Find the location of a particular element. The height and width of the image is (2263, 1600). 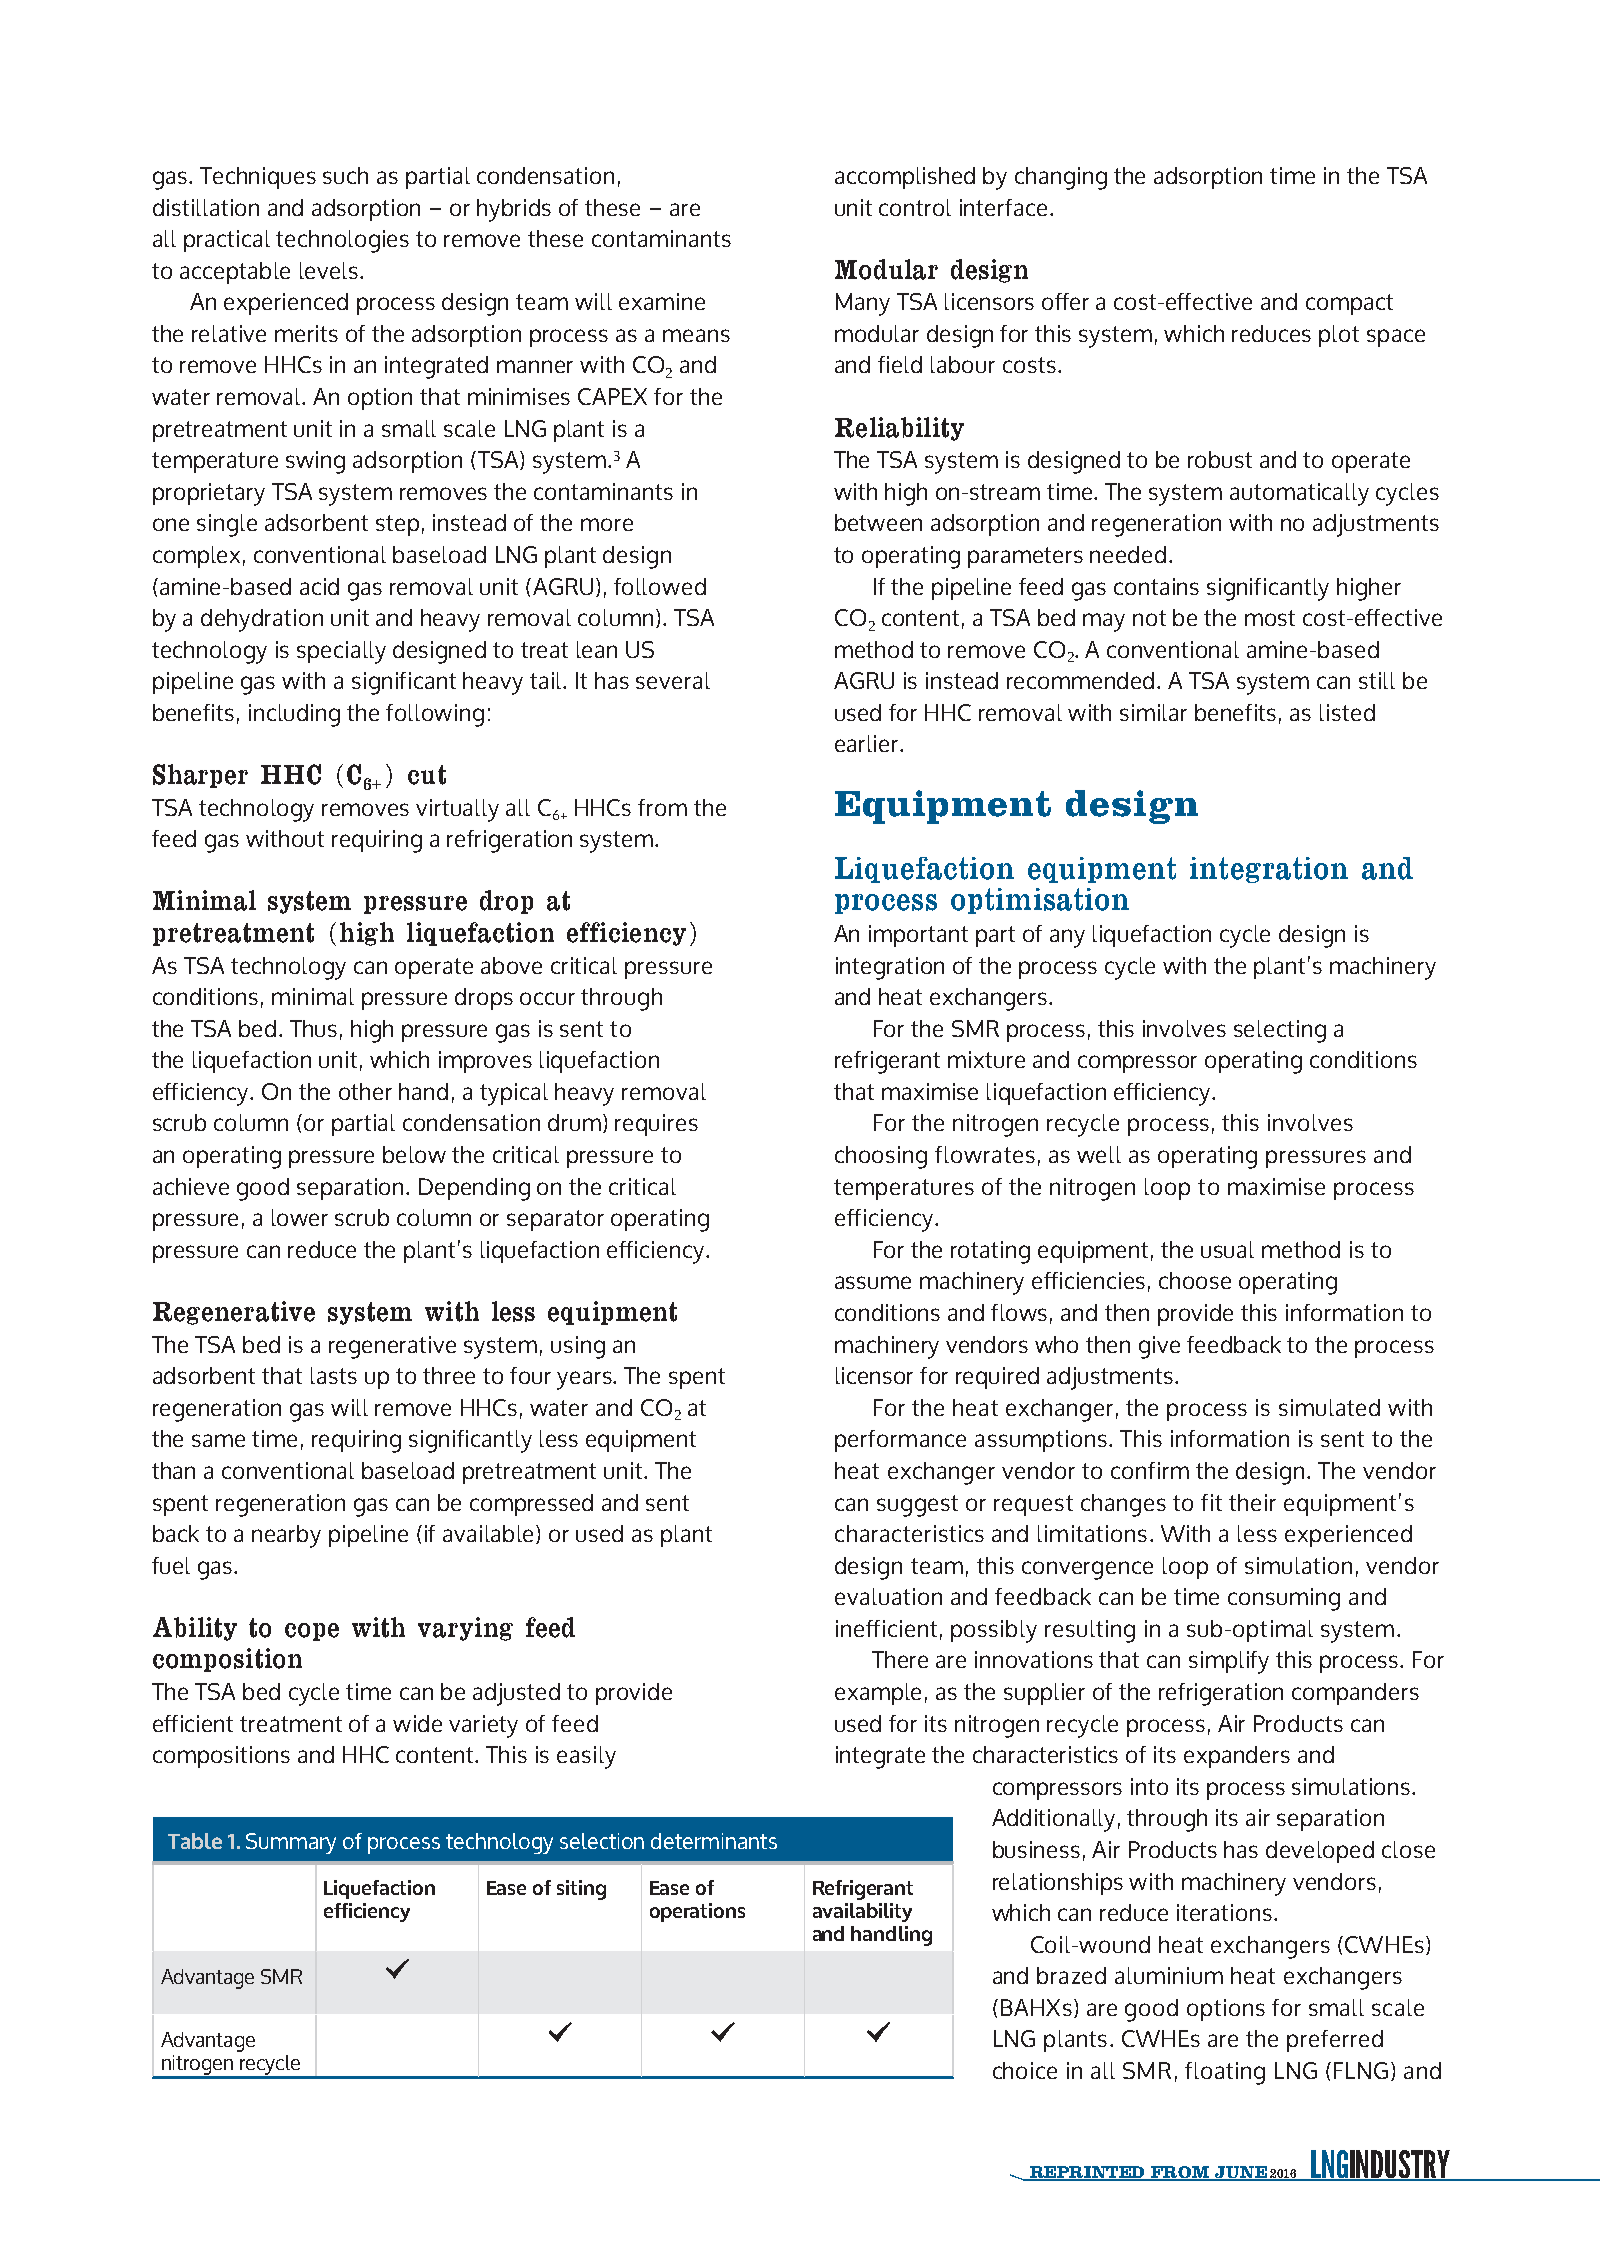

earlier is located at coordinates (868, 743).
